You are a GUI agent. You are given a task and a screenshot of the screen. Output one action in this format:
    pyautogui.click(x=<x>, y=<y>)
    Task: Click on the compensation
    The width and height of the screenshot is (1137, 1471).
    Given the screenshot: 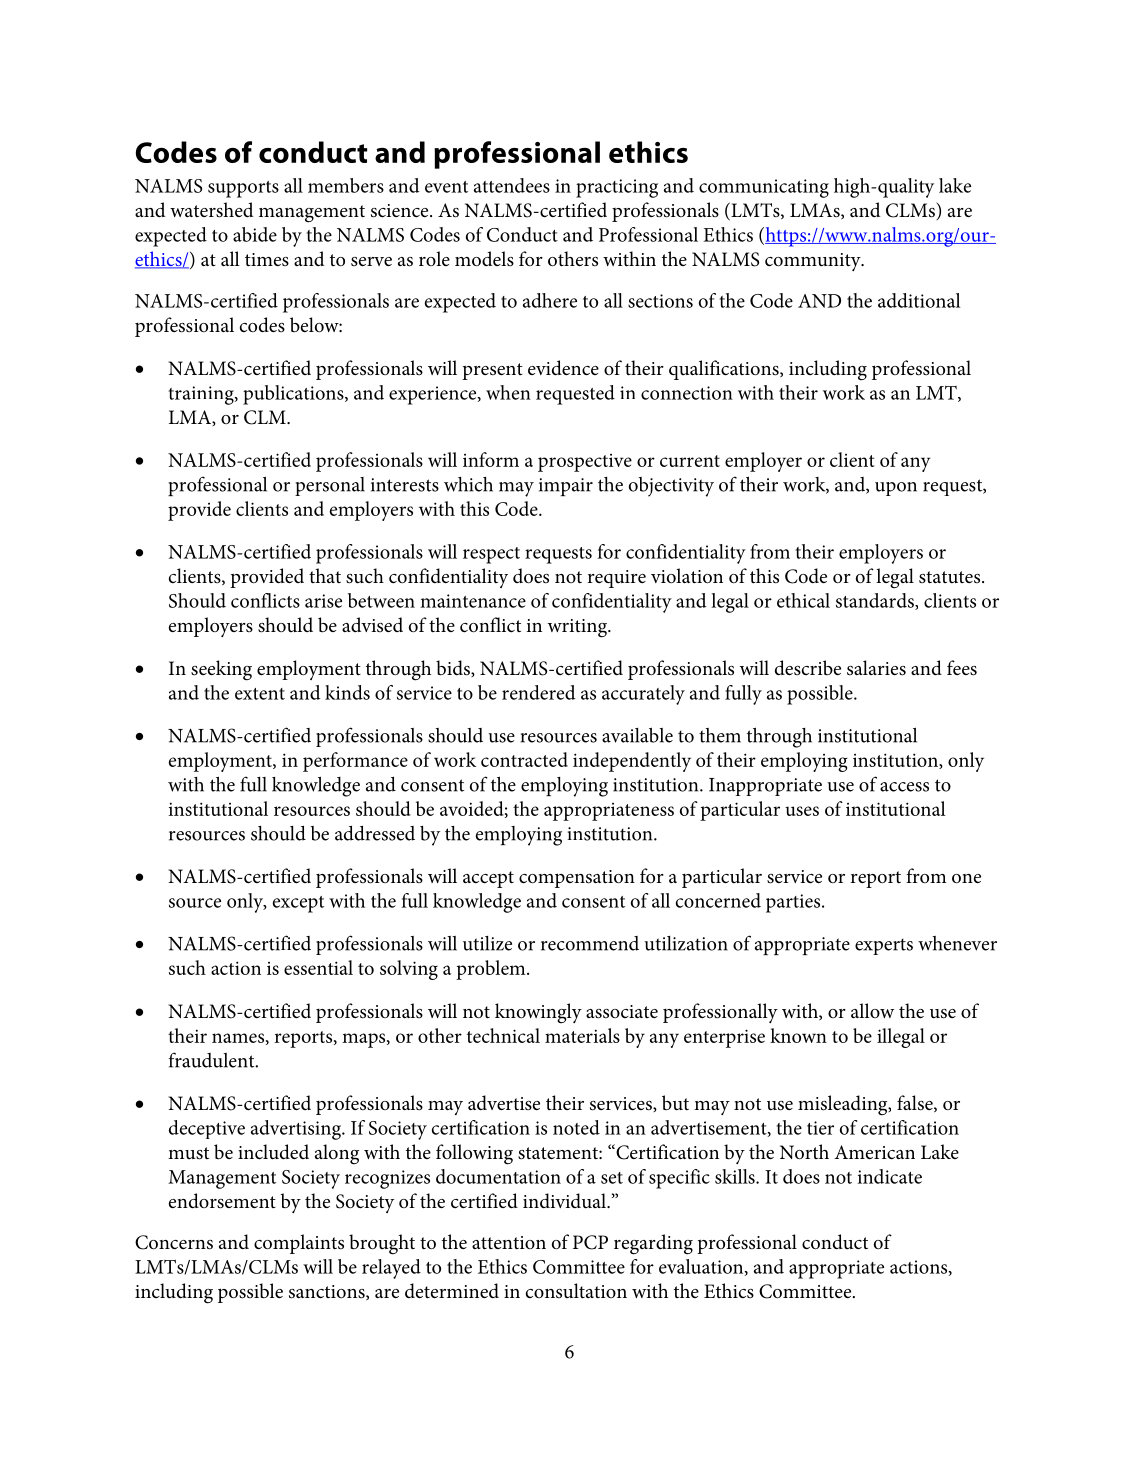 What is the action you would take?
    pyautogui.click(x=577, y=879)
